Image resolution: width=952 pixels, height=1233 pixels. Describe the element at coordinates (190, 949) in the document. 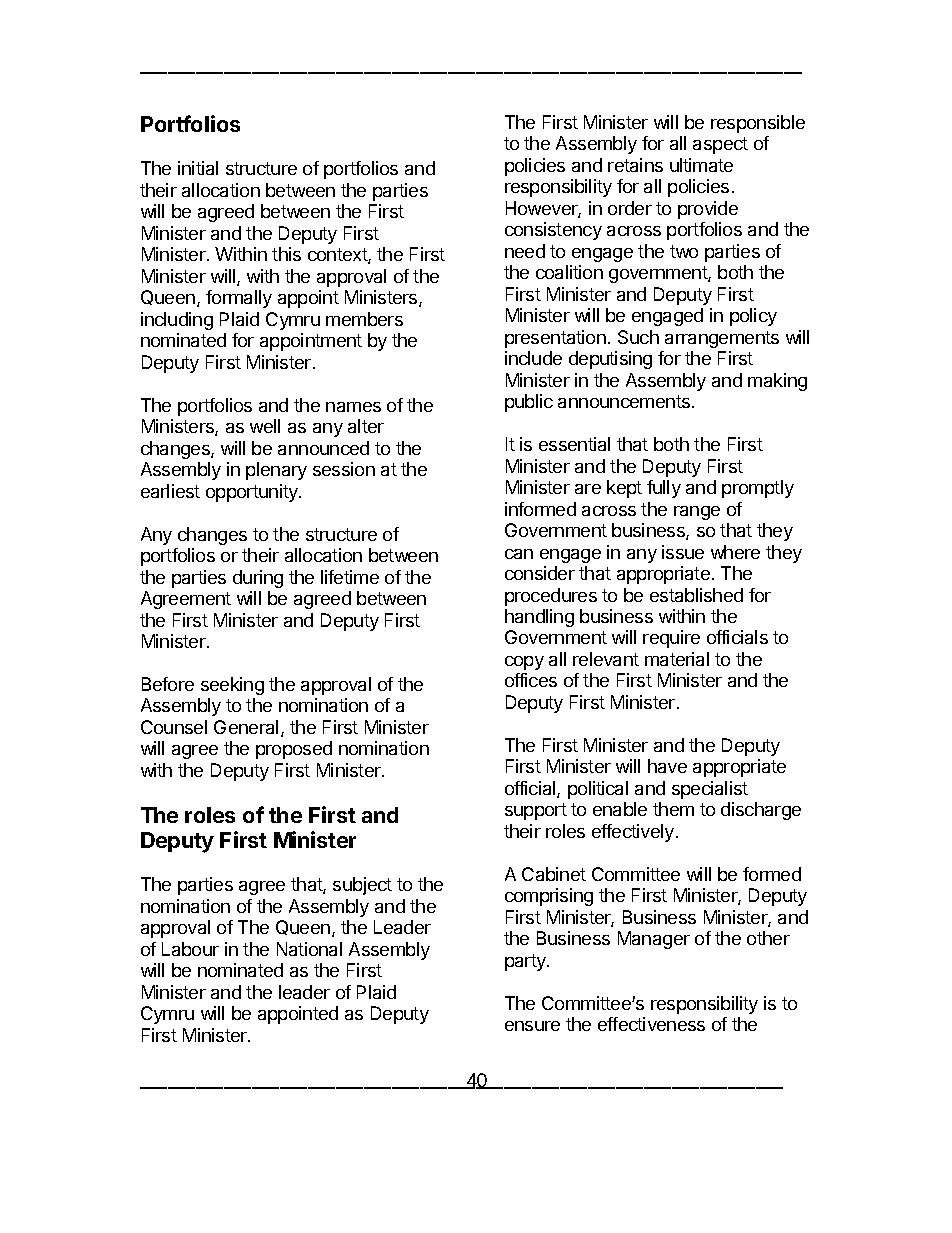

I see `Labour` at that location.
